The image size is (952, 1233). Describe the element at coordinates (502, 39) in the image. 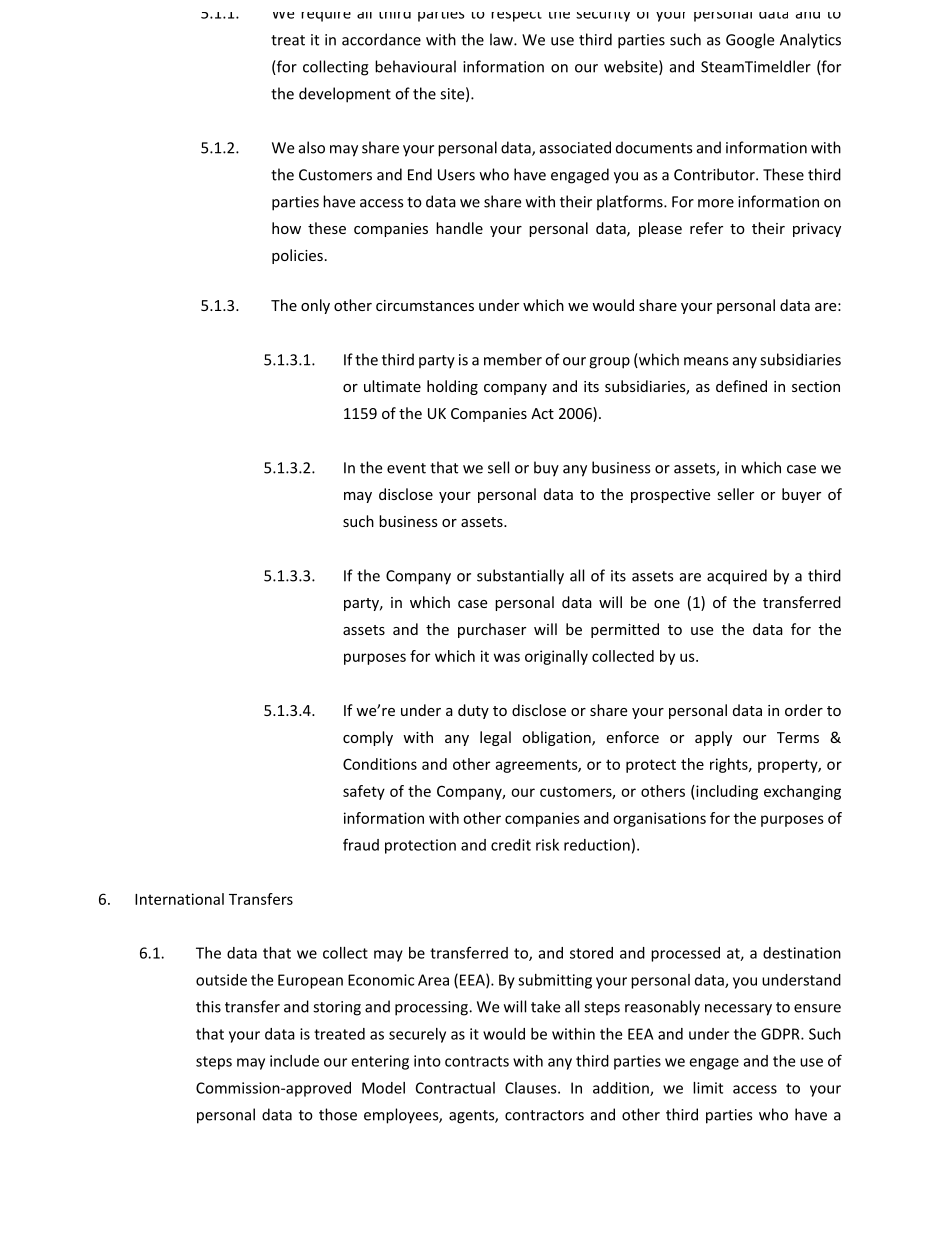

I see `law` at that location.
